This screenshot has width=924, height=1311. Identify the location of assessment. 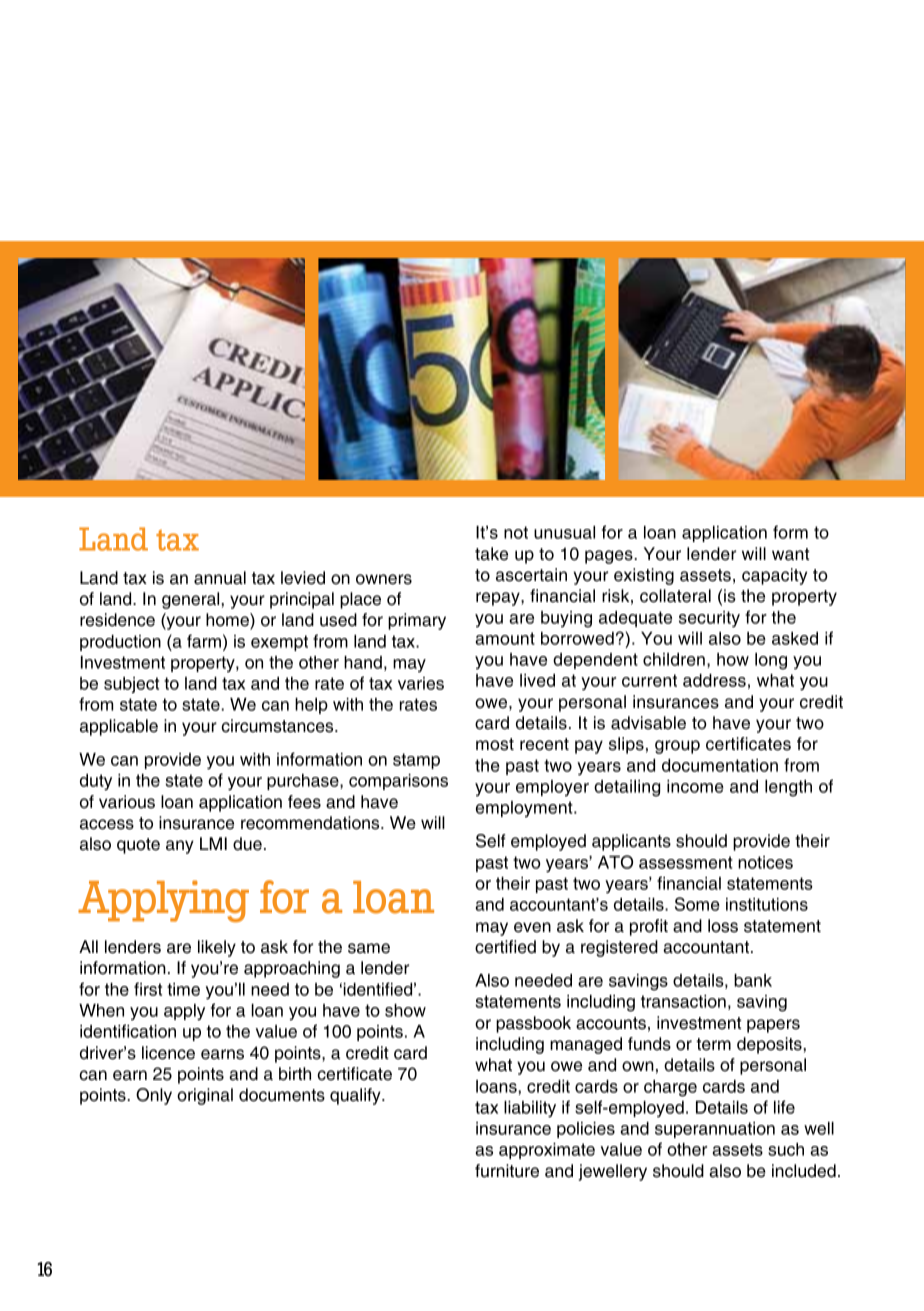
(686, 862).
